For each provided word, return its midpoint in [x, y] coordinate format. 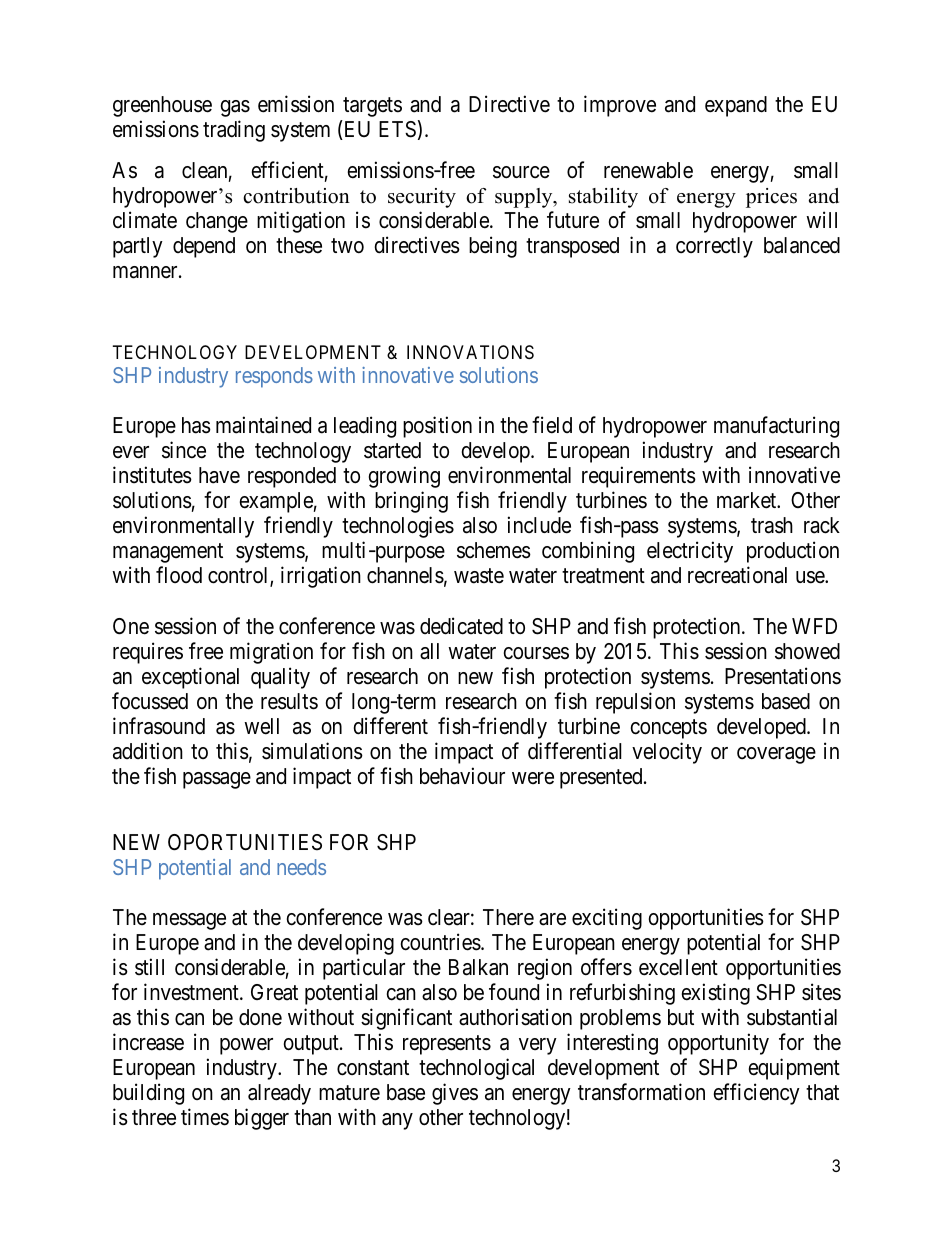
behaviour [462, 776]
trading [234, 131]
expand [736, 106]
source [521, 172]
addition [148, 751]
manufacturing [776, 427]
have [219, 475]
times [205, 1117]
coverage [776, 755]
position [437, 427]
